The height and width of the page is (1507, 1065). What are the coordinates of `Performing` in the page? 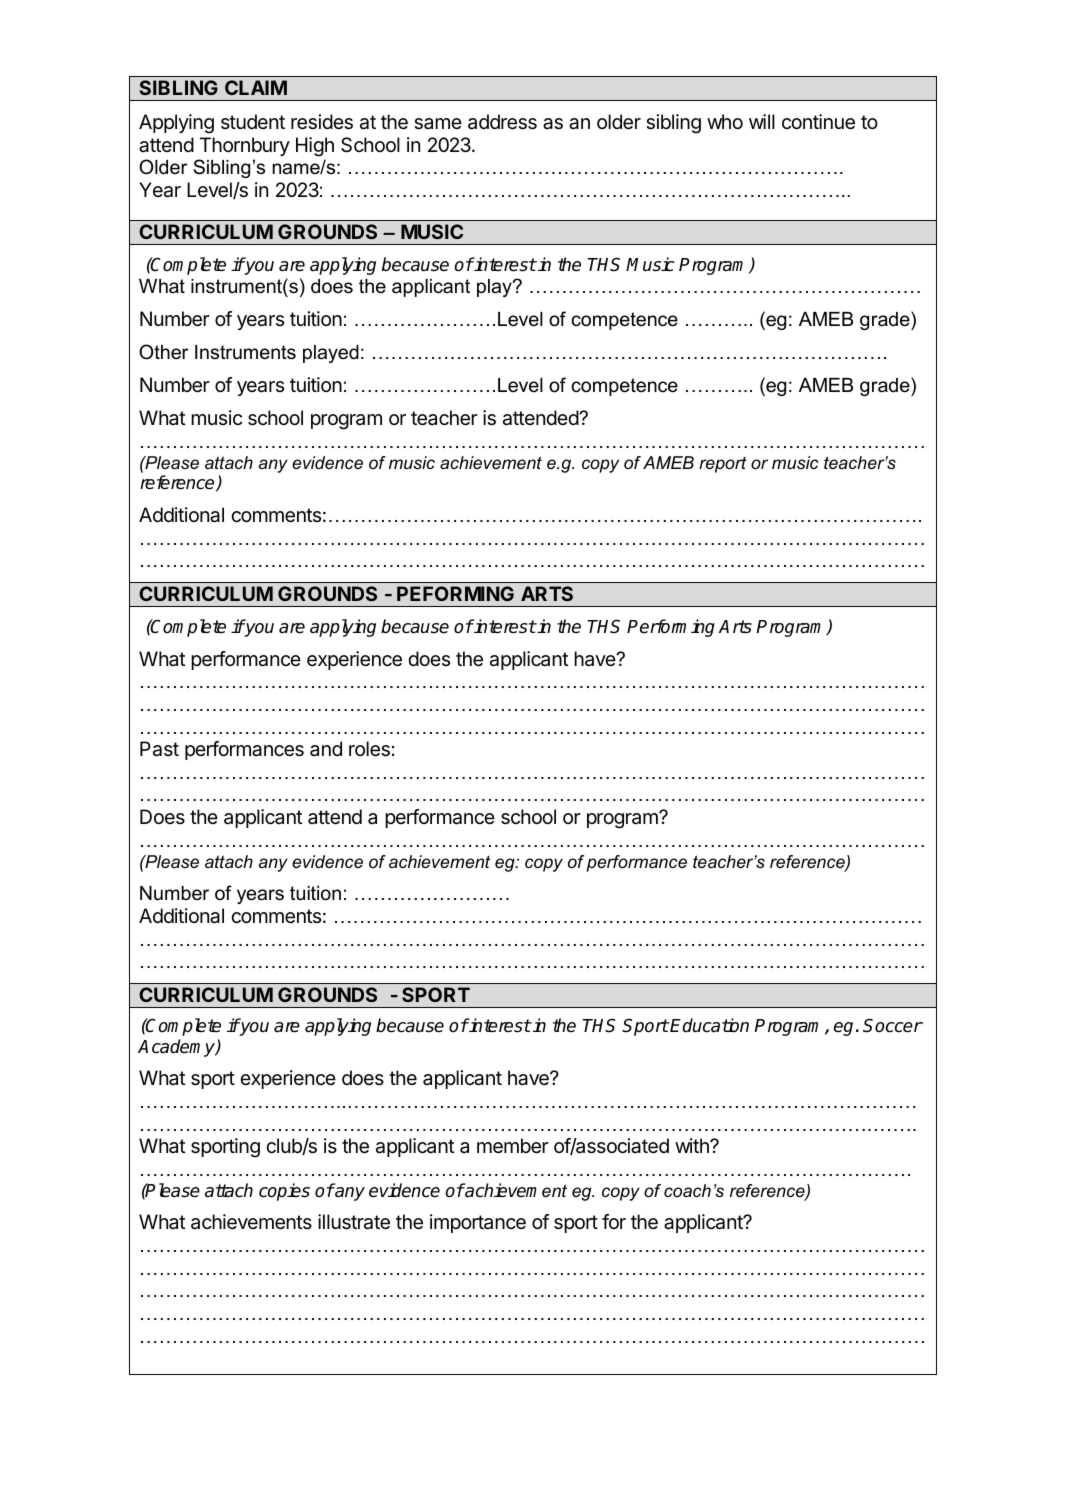 It's located at (671, 628).
